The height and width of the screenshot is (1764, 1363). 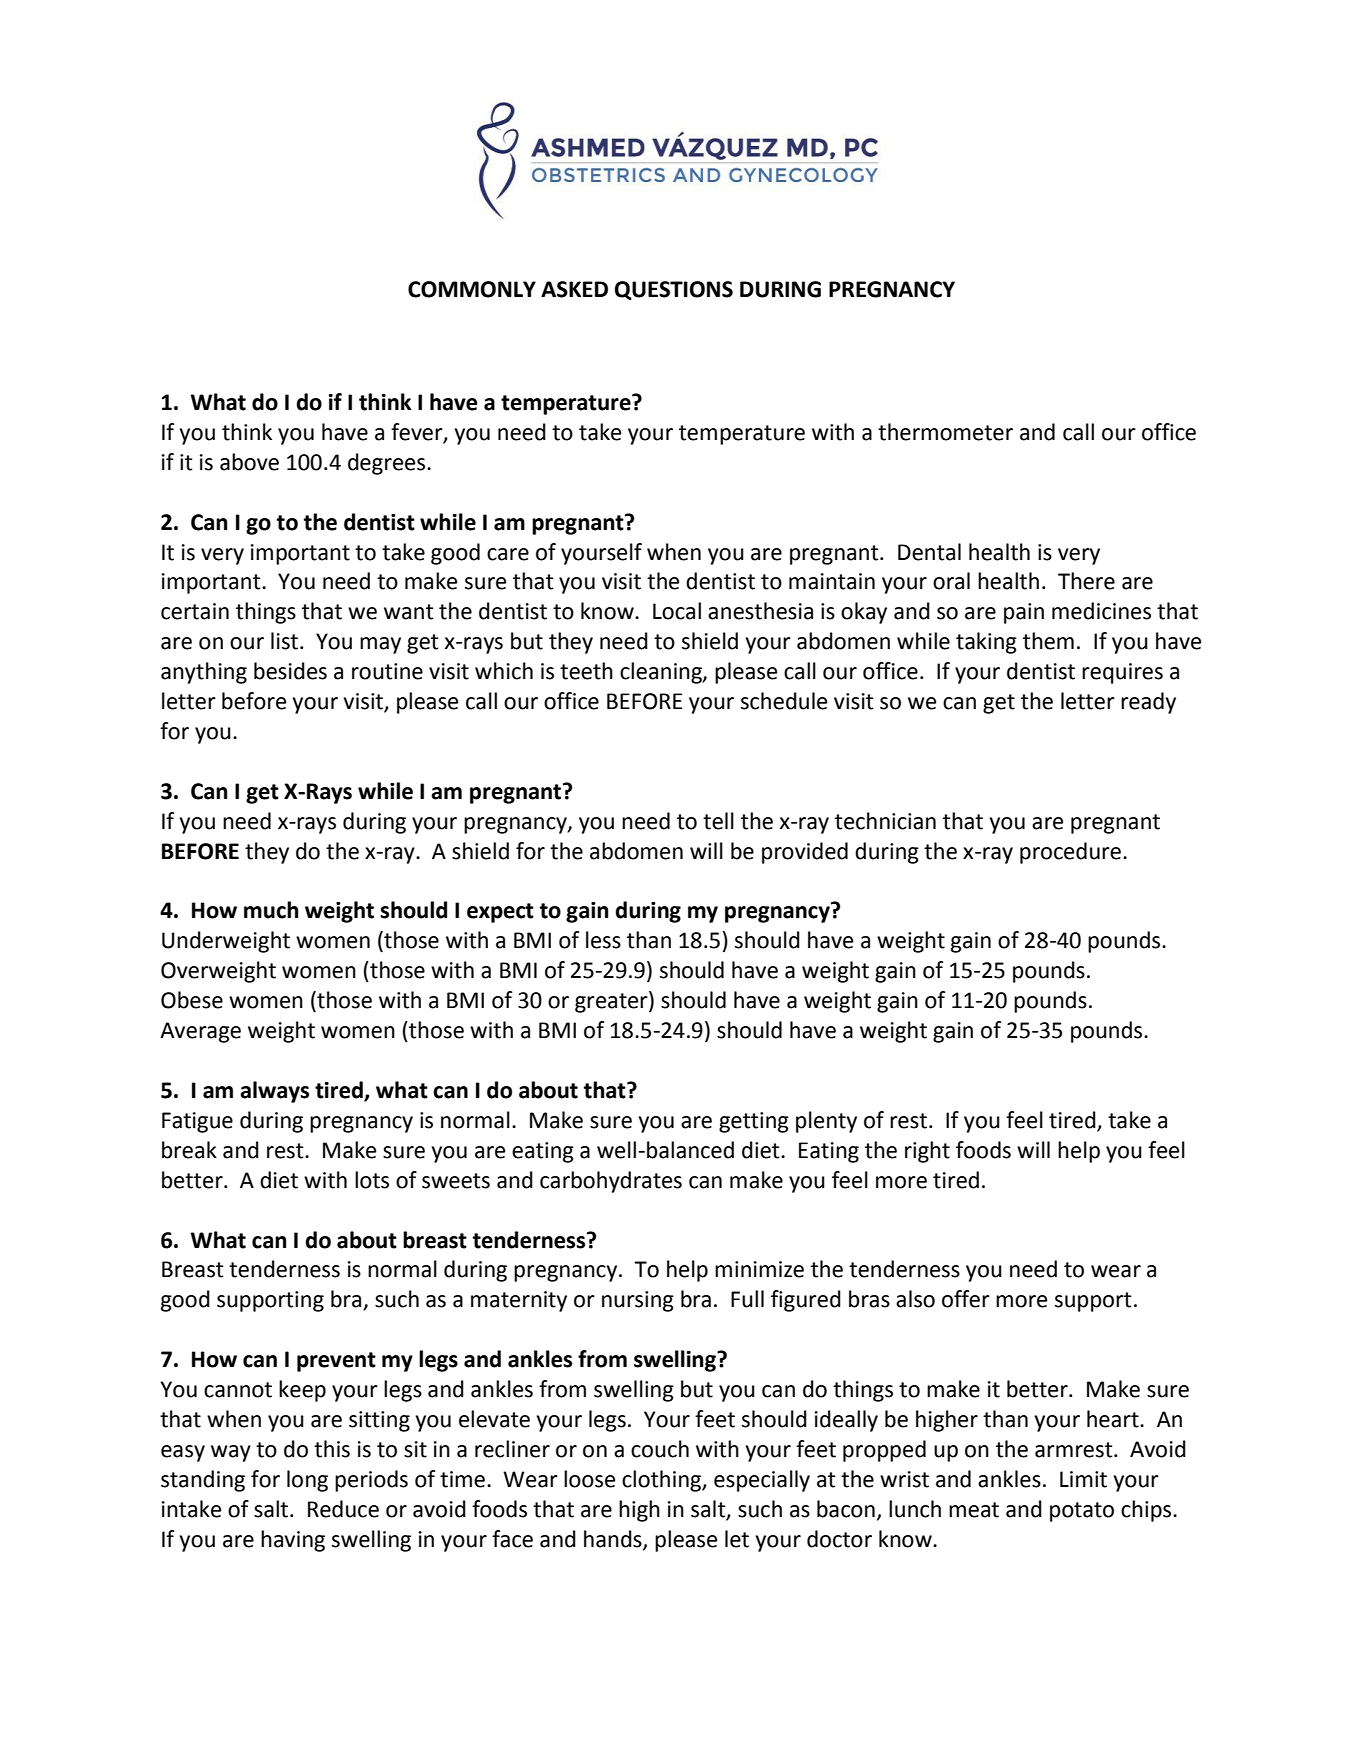 What do you see at coordinates (614, 1539) in the screenshot?
I see `hands` at bounding box center [614, 1539].
